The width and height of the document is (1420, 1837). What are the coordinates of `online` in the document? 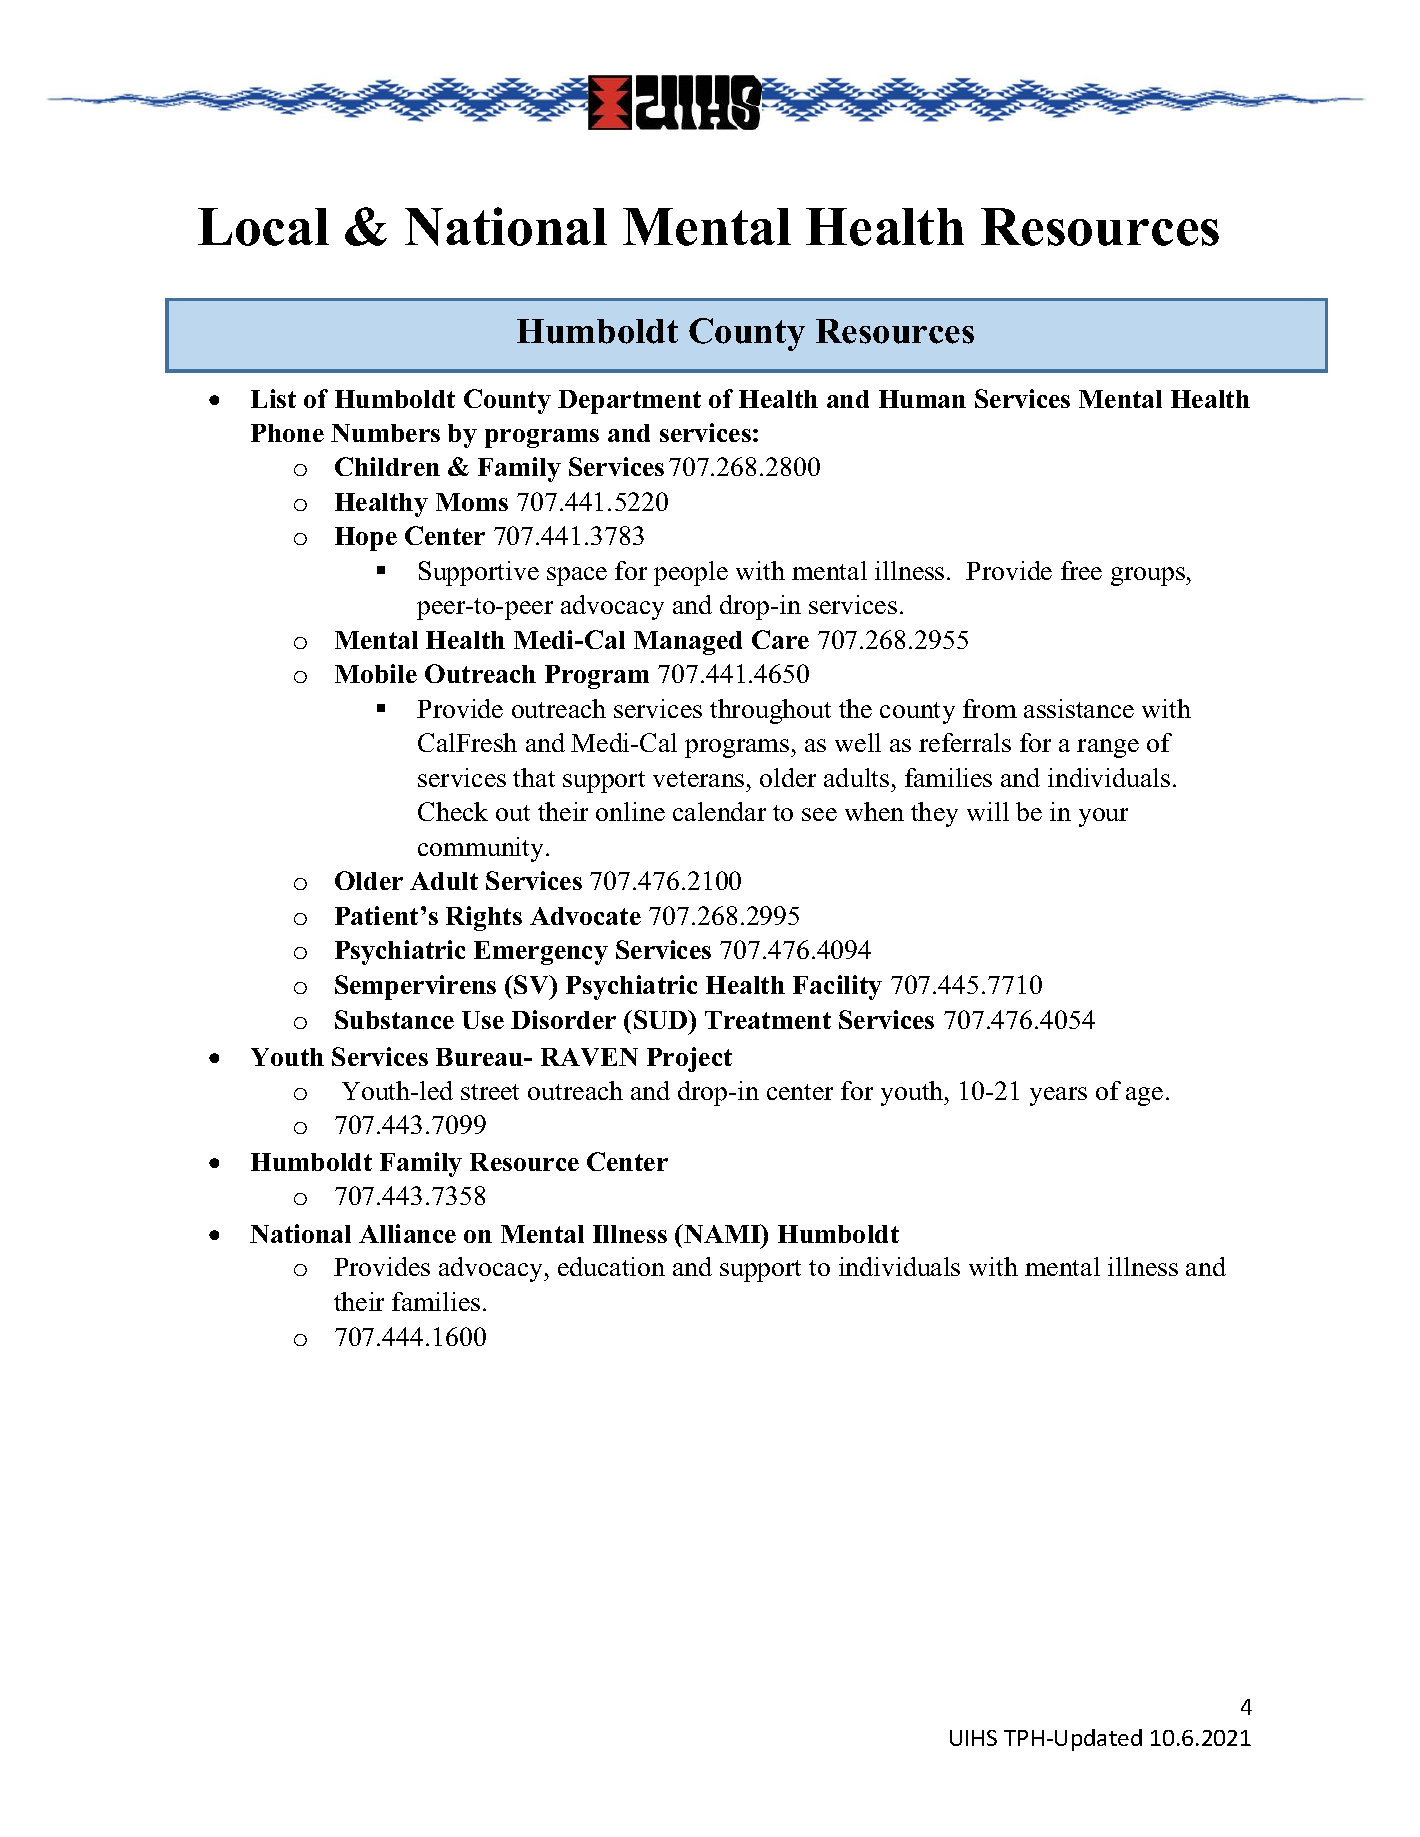 It's located at (630, 811).
